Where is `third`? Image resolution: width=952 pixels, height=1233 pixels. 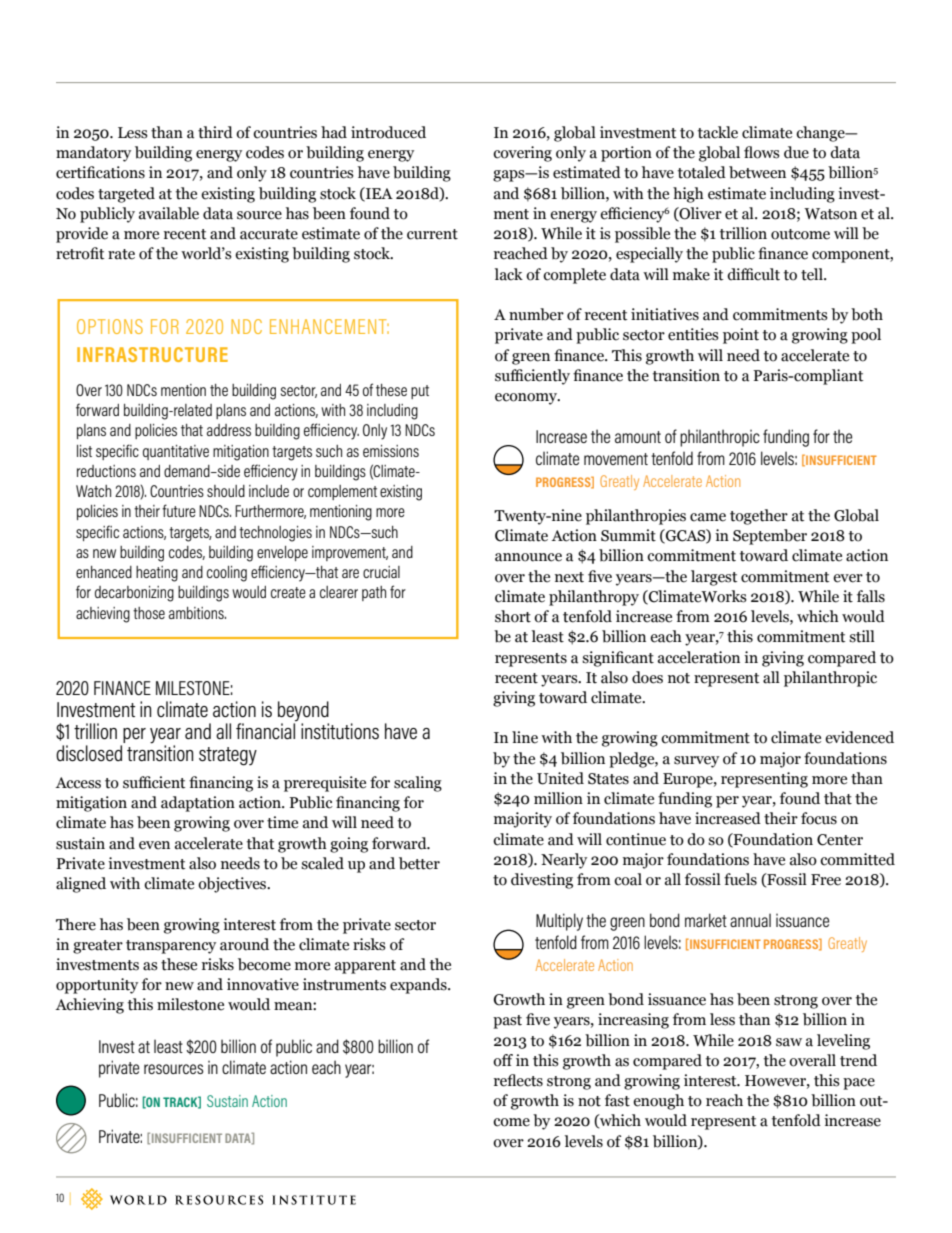
third is located at coordinates (215, 132).
